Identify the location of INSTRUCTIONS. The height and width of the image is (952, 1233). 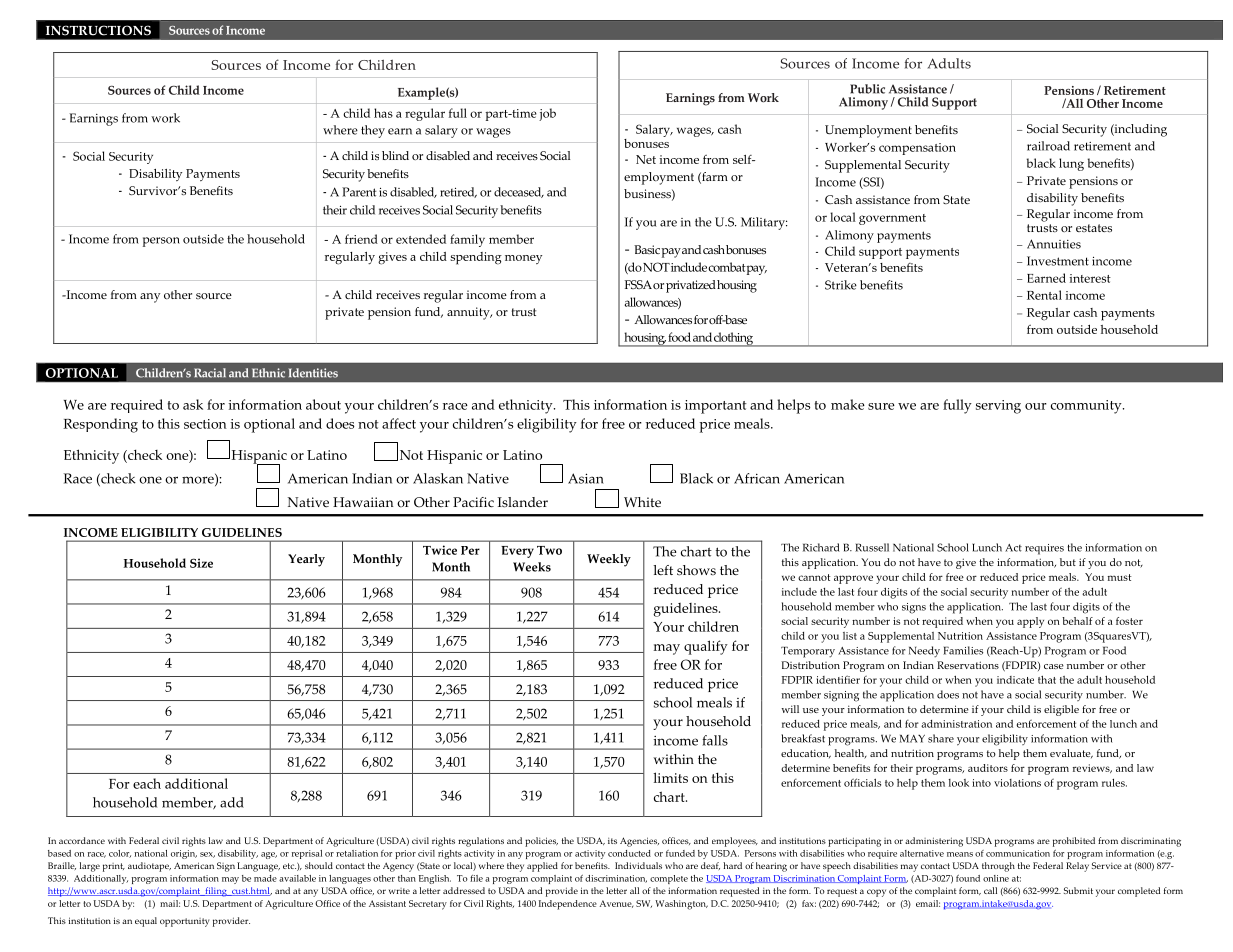
(98, 30).
